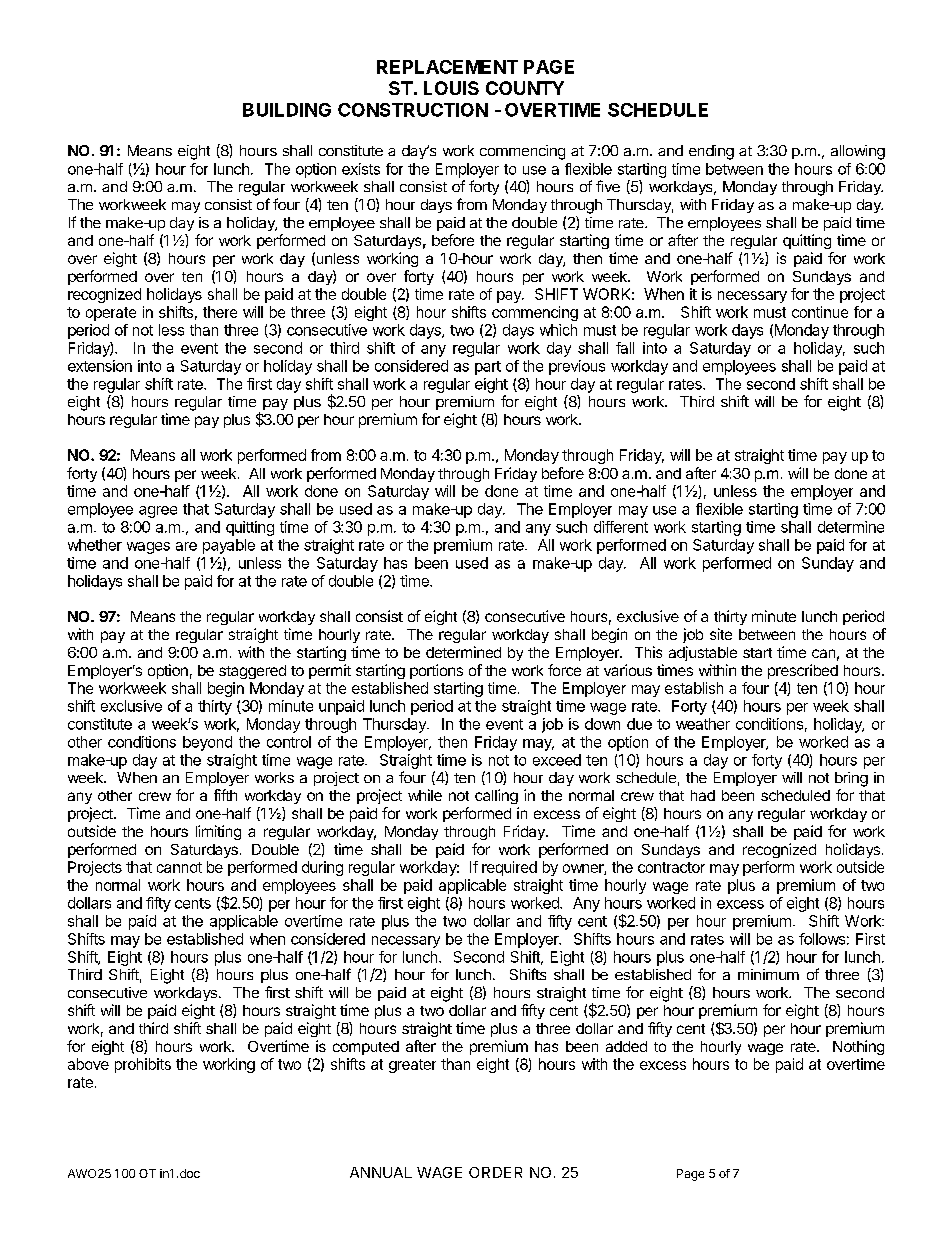  I want to click on portions, so click(436, 671).
